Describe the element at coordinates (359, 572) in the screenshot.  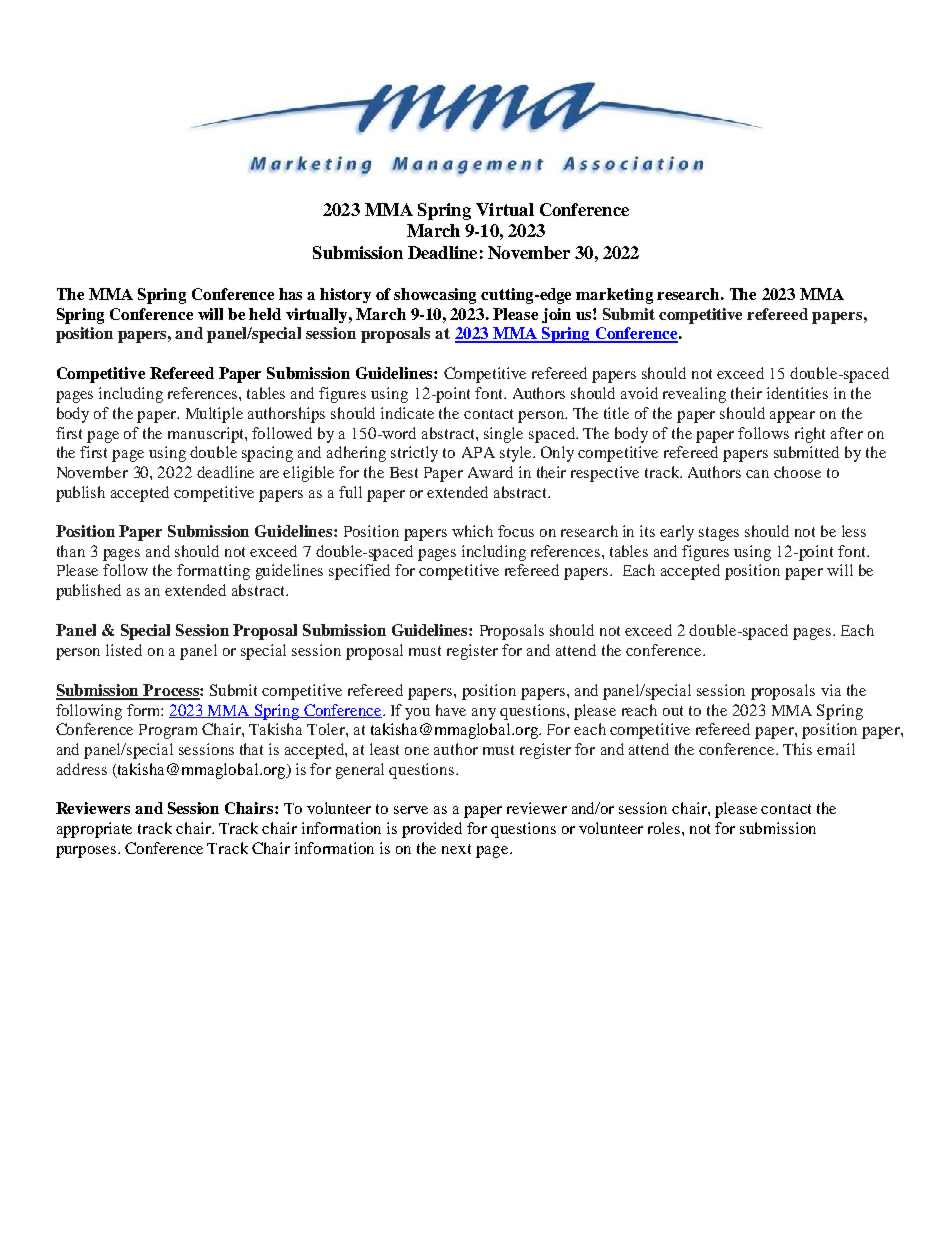
I see `specified` at that location.
